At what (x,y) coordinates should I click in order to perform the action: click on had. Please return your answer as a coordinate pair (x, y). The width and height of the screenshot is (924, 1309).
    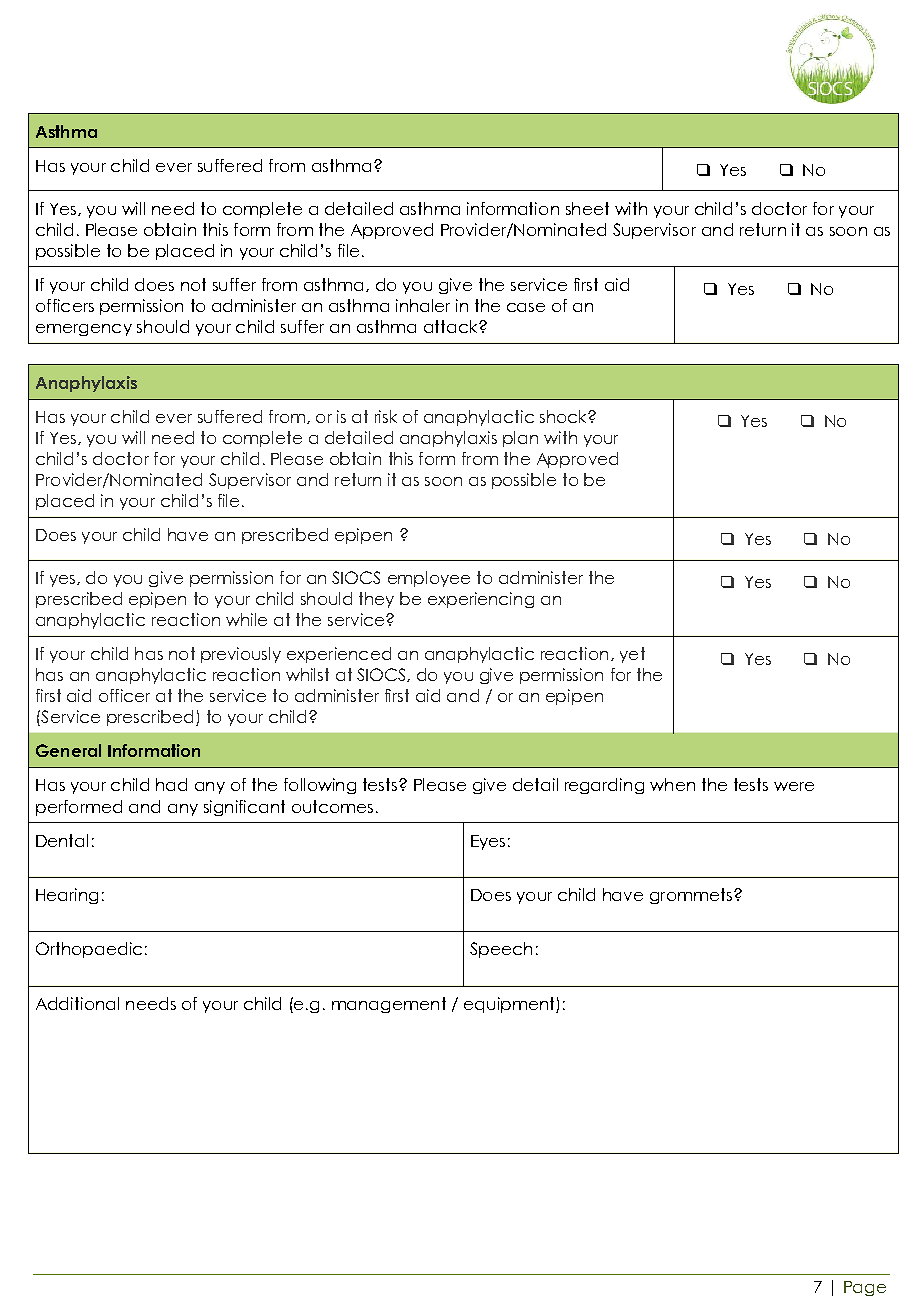
    Looking at the image, I should click on (171, 784).
